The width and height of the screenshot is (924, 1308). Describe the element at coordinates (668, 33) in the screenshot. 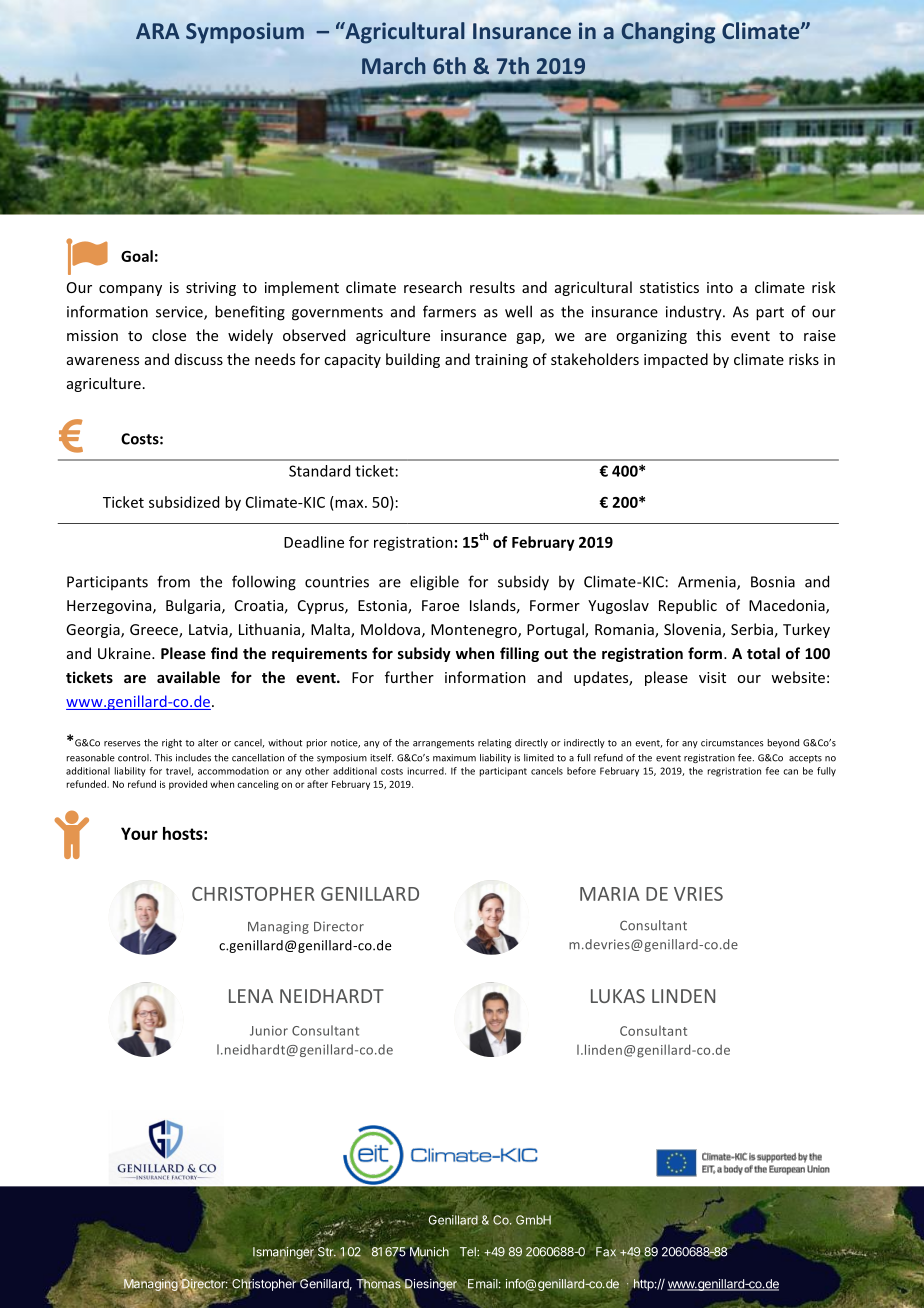

I see `Changing` at that location.
